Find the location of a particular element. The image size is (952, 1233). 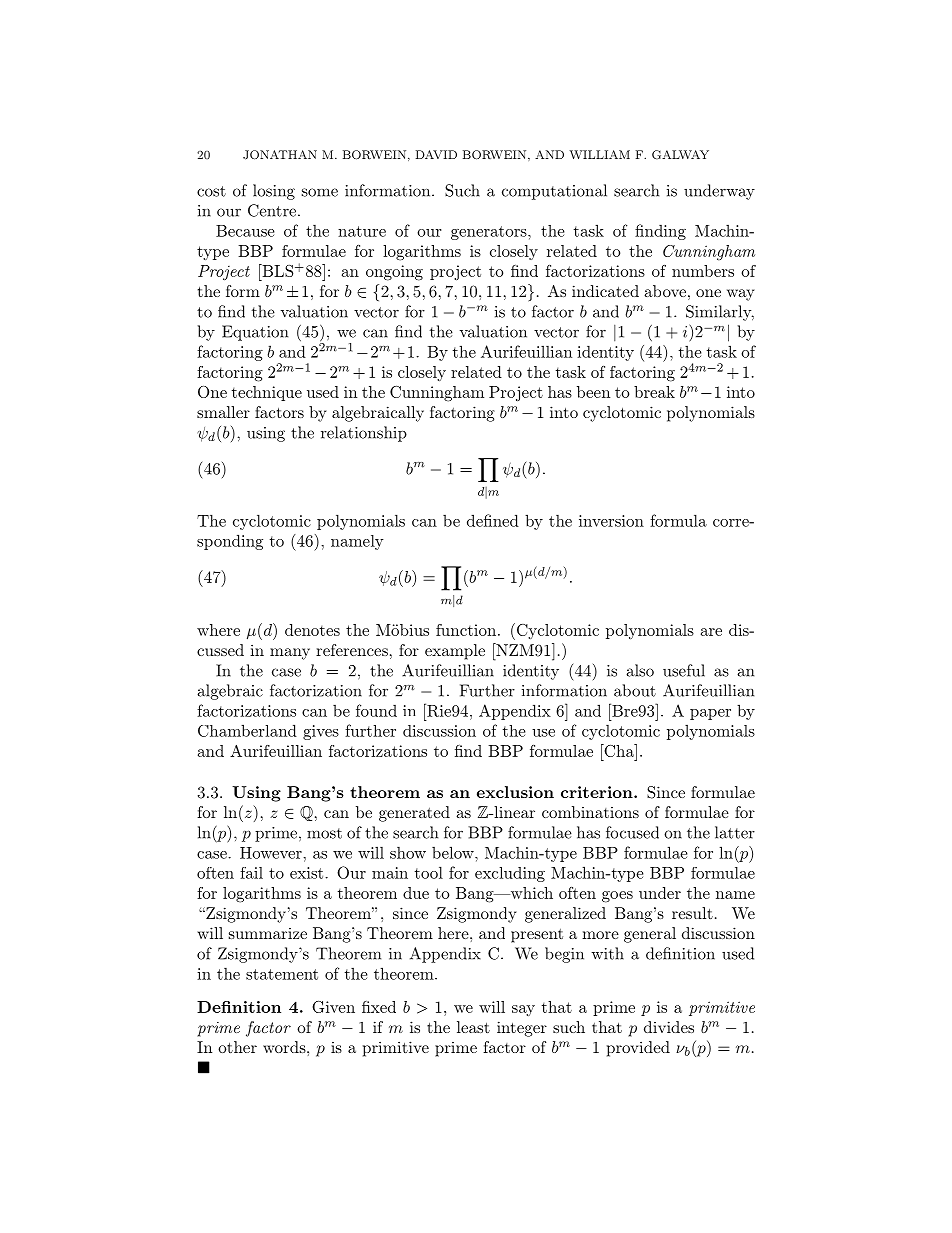

smaller is located at coordinates (223, 412).
